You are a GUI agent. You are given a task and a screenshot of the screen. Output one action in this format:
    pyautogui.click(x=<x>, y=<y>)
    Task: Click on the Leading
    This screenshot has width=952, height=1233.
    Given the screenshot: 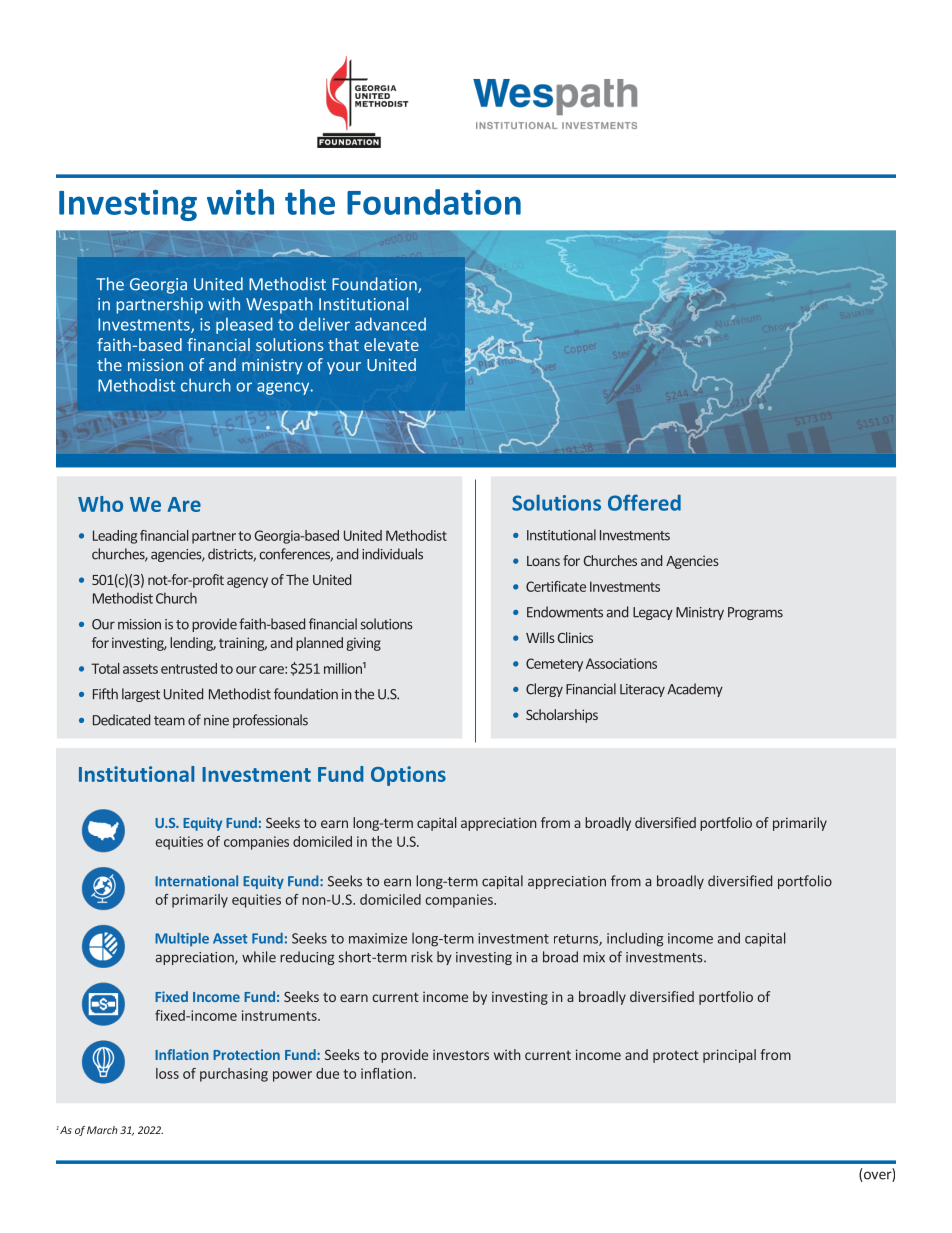 What is the action you would take?
    pyautogui.click(x=115, y=537)
